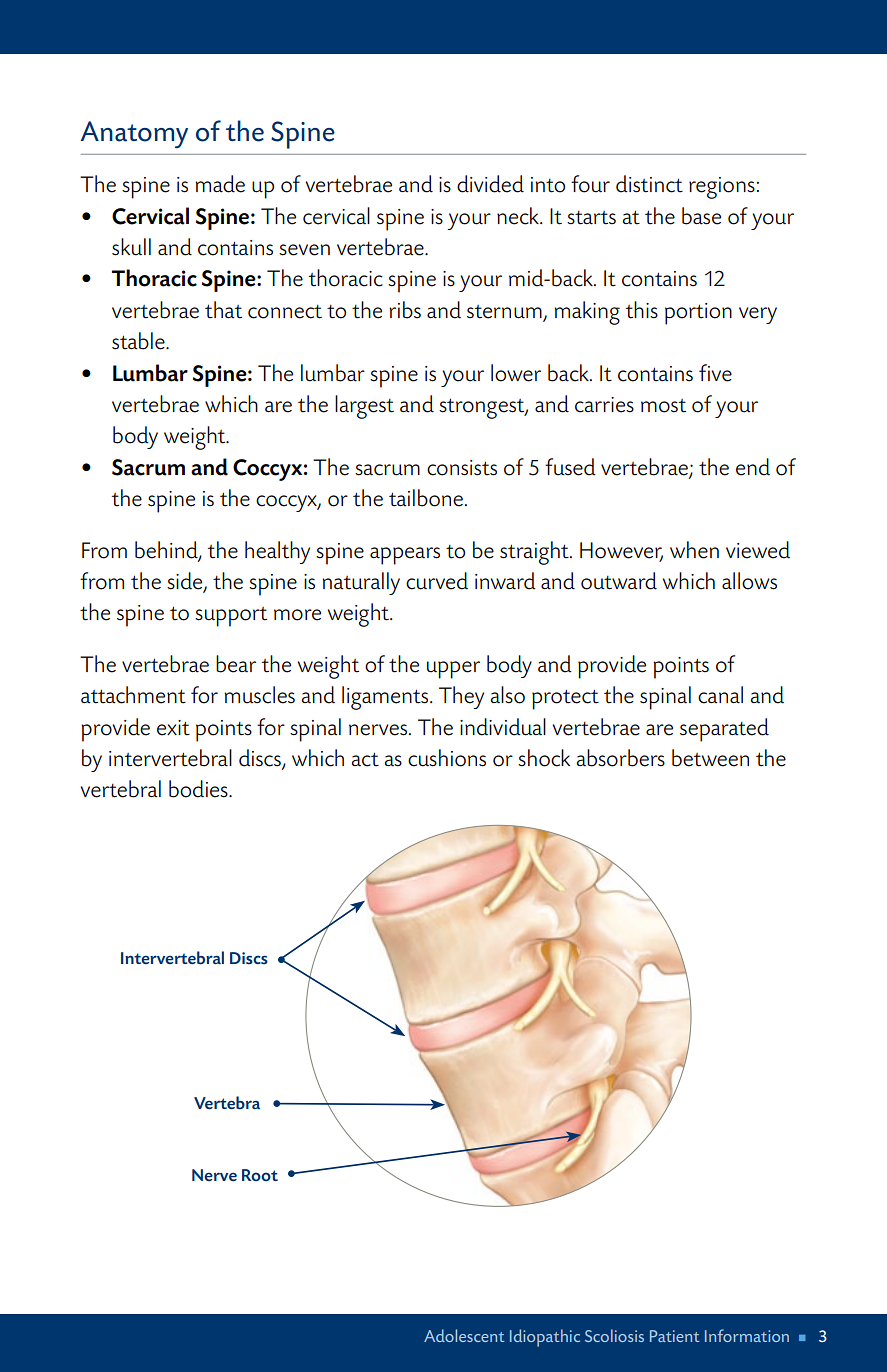  I want to click on made, so click(220, 184).
